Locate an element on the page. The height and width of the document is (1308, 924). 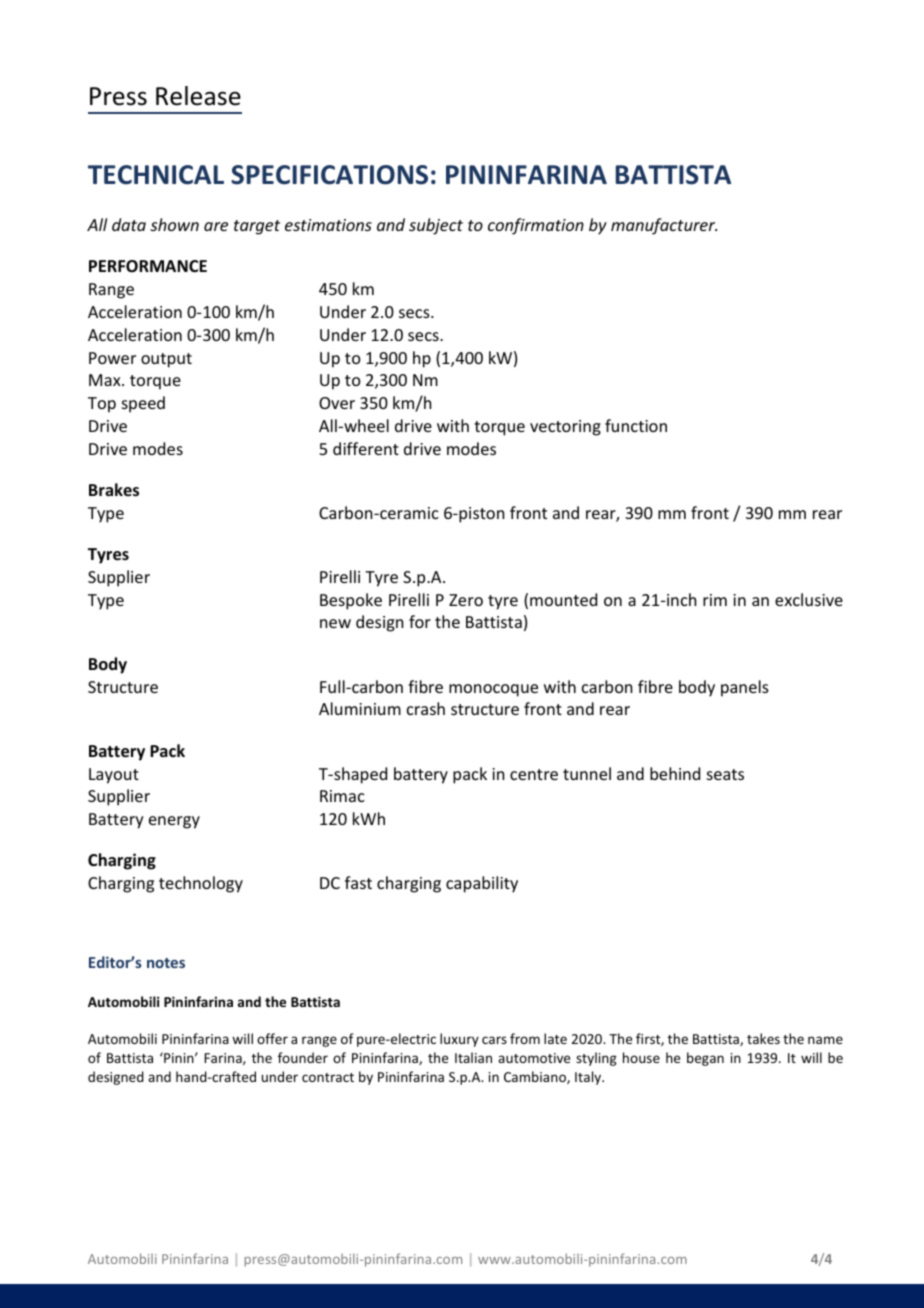
crash is located at coordinates (426, 708).
